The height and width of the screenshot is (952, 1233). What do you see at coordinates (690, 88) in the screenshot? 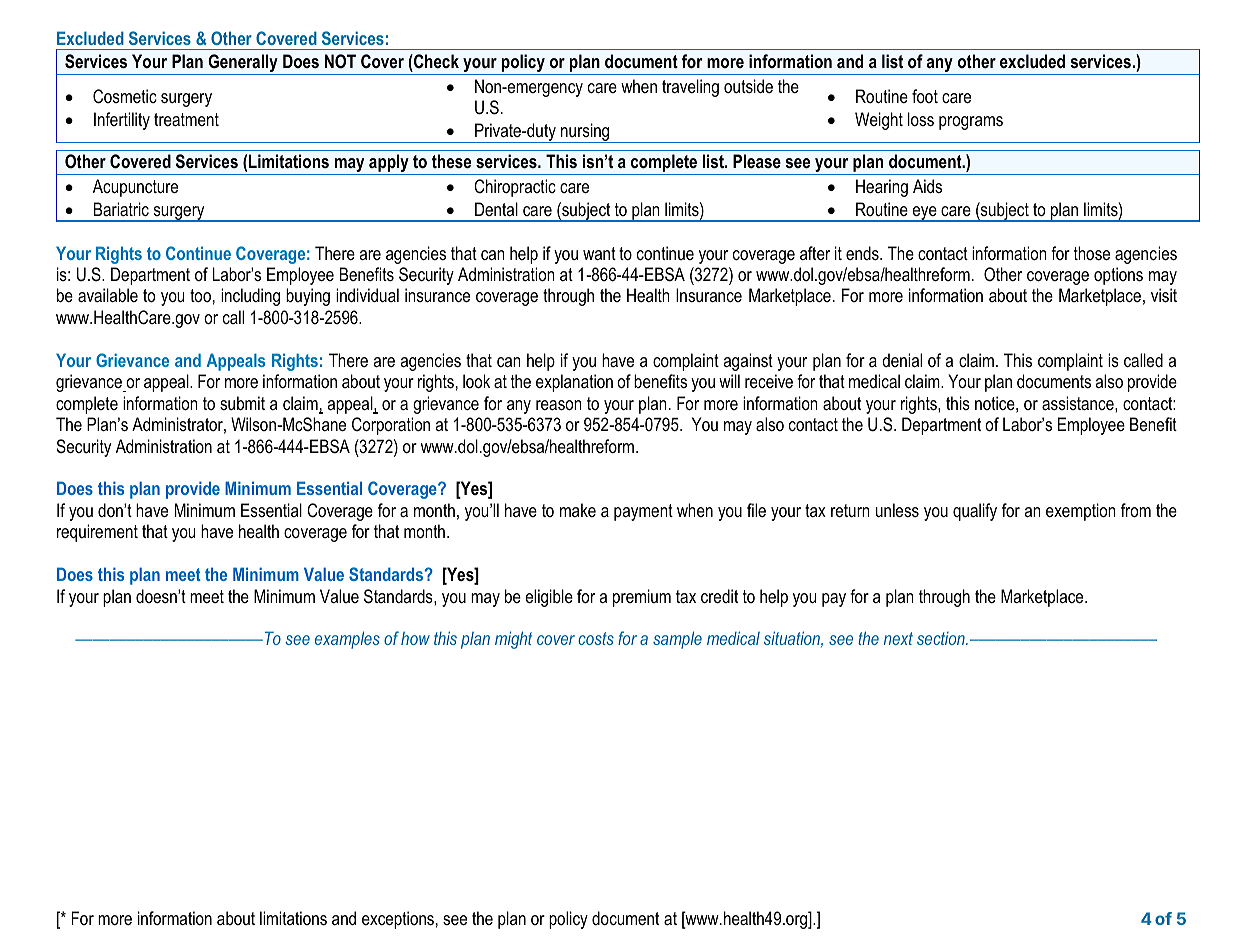
I see `traveling` at bounding box center [690, 88].
